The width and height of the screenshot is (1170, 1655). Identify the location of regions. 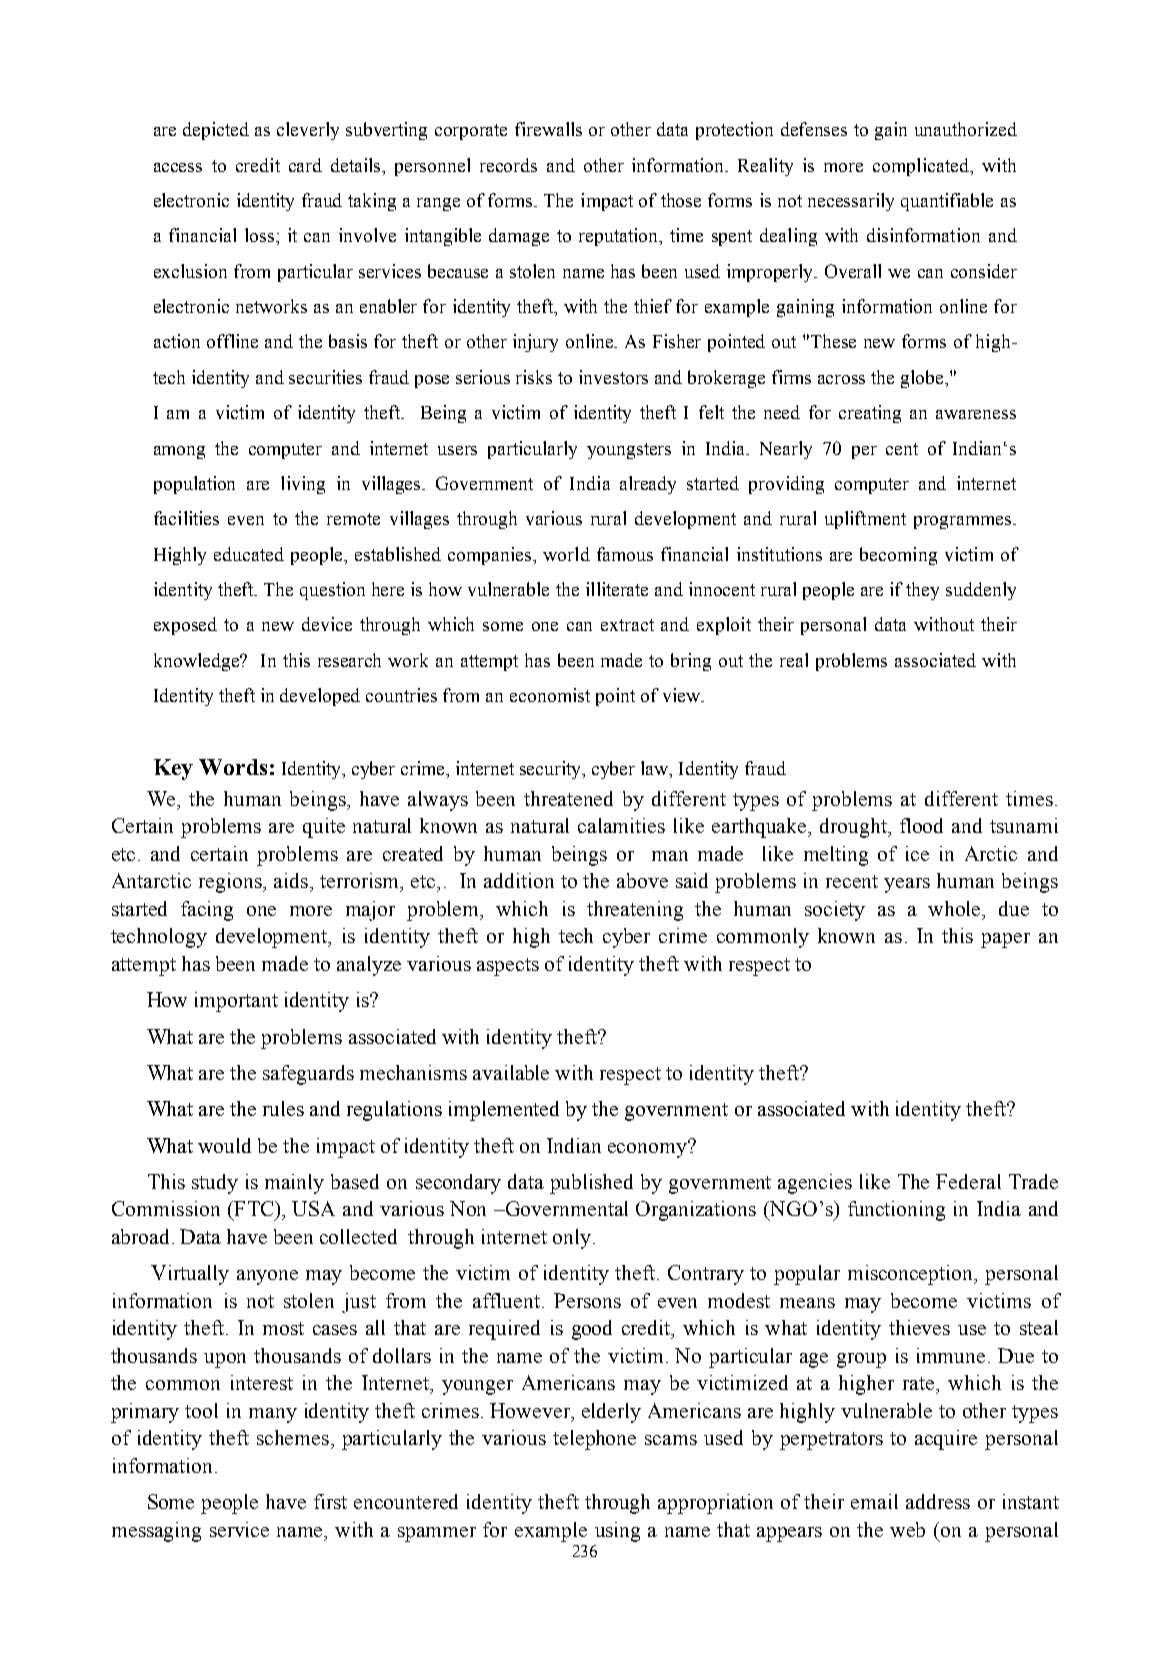
(231, 883).
